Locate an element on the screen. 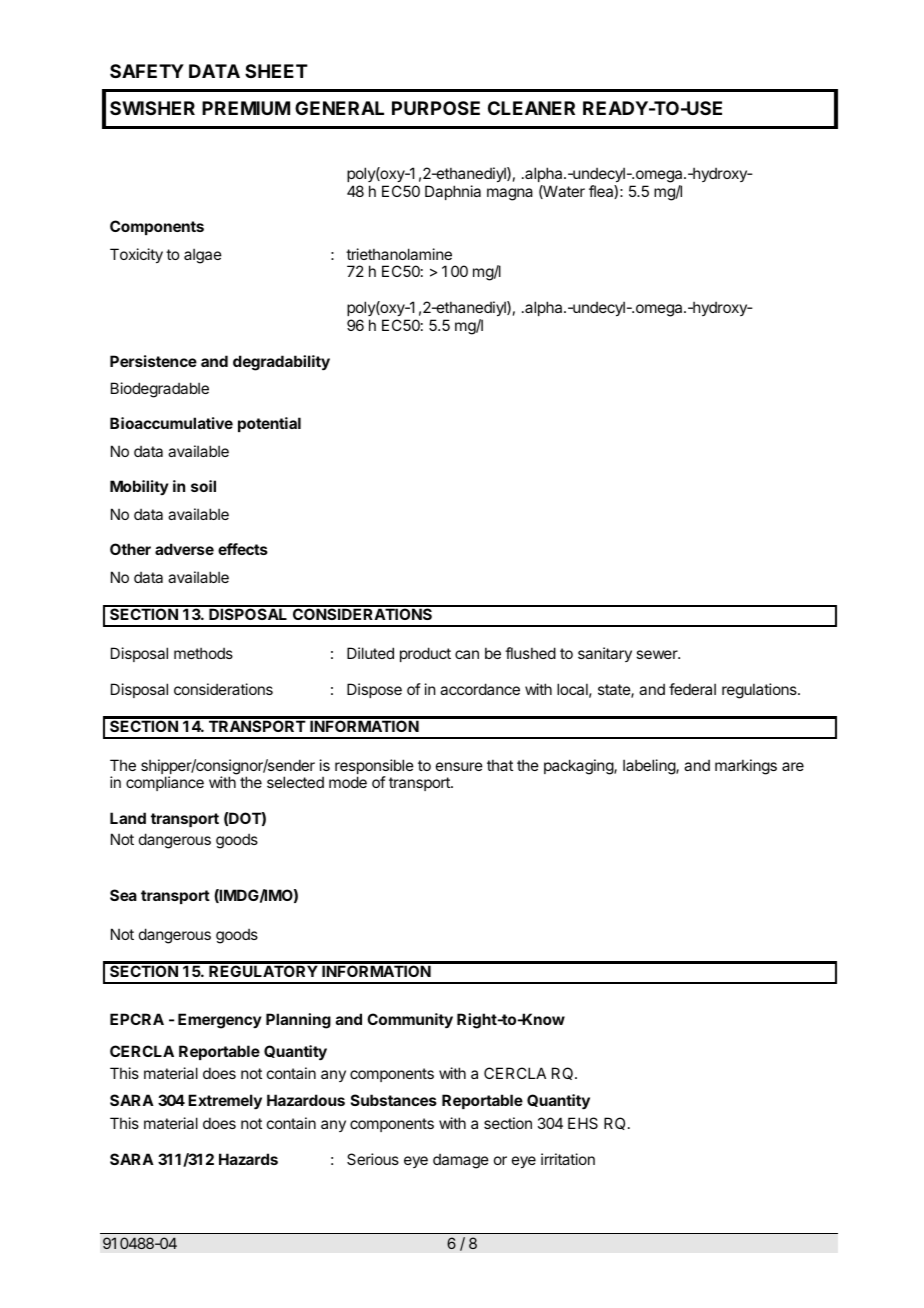 This screenshot has height=1308, width=924. methods is located at coordinates (203, 653).
